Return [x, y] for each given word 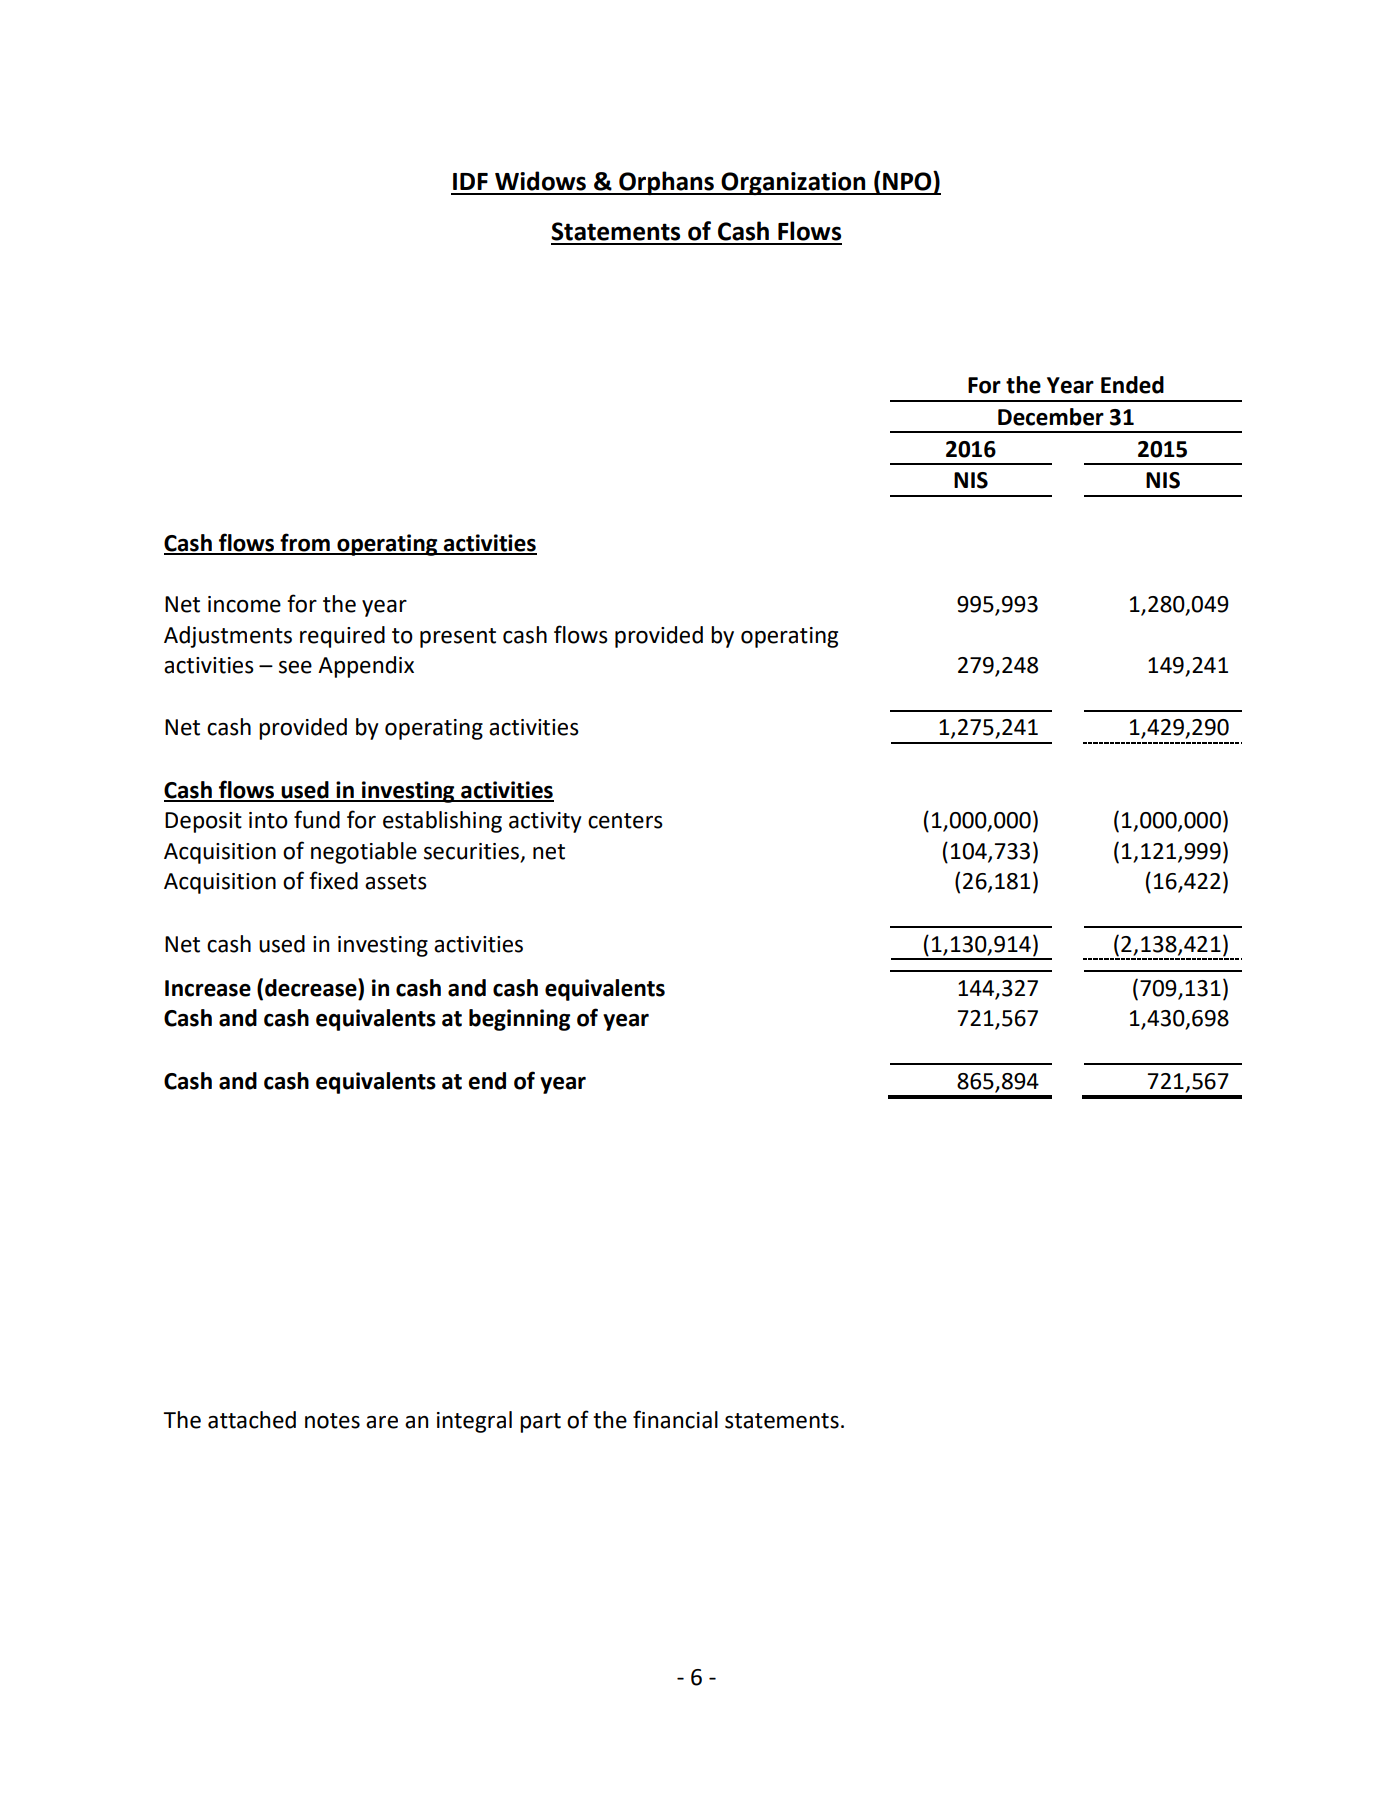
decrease [312, 987]
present [458, 638]
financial [675, 1419]
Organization [793, 183]
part [540, 1423]
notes [332, 1421]
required [342, 637]
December [1051, 417]
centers [625, 821]
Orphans [666, 183]
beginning [519, 1020]
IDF [470, 181]
